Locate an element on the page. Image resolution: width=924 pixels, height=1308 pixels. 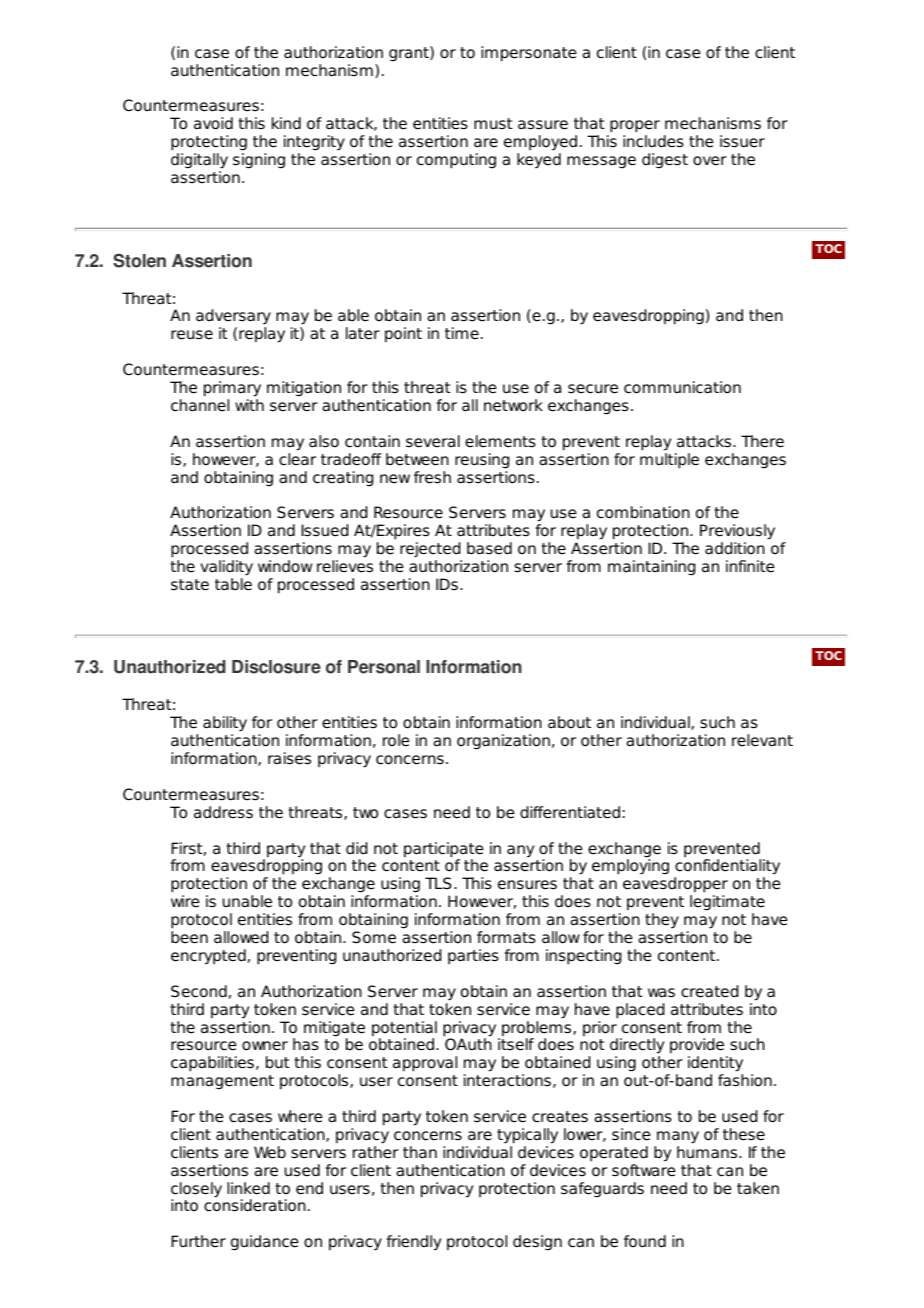
relevant is located at coordinates (762, 740).
